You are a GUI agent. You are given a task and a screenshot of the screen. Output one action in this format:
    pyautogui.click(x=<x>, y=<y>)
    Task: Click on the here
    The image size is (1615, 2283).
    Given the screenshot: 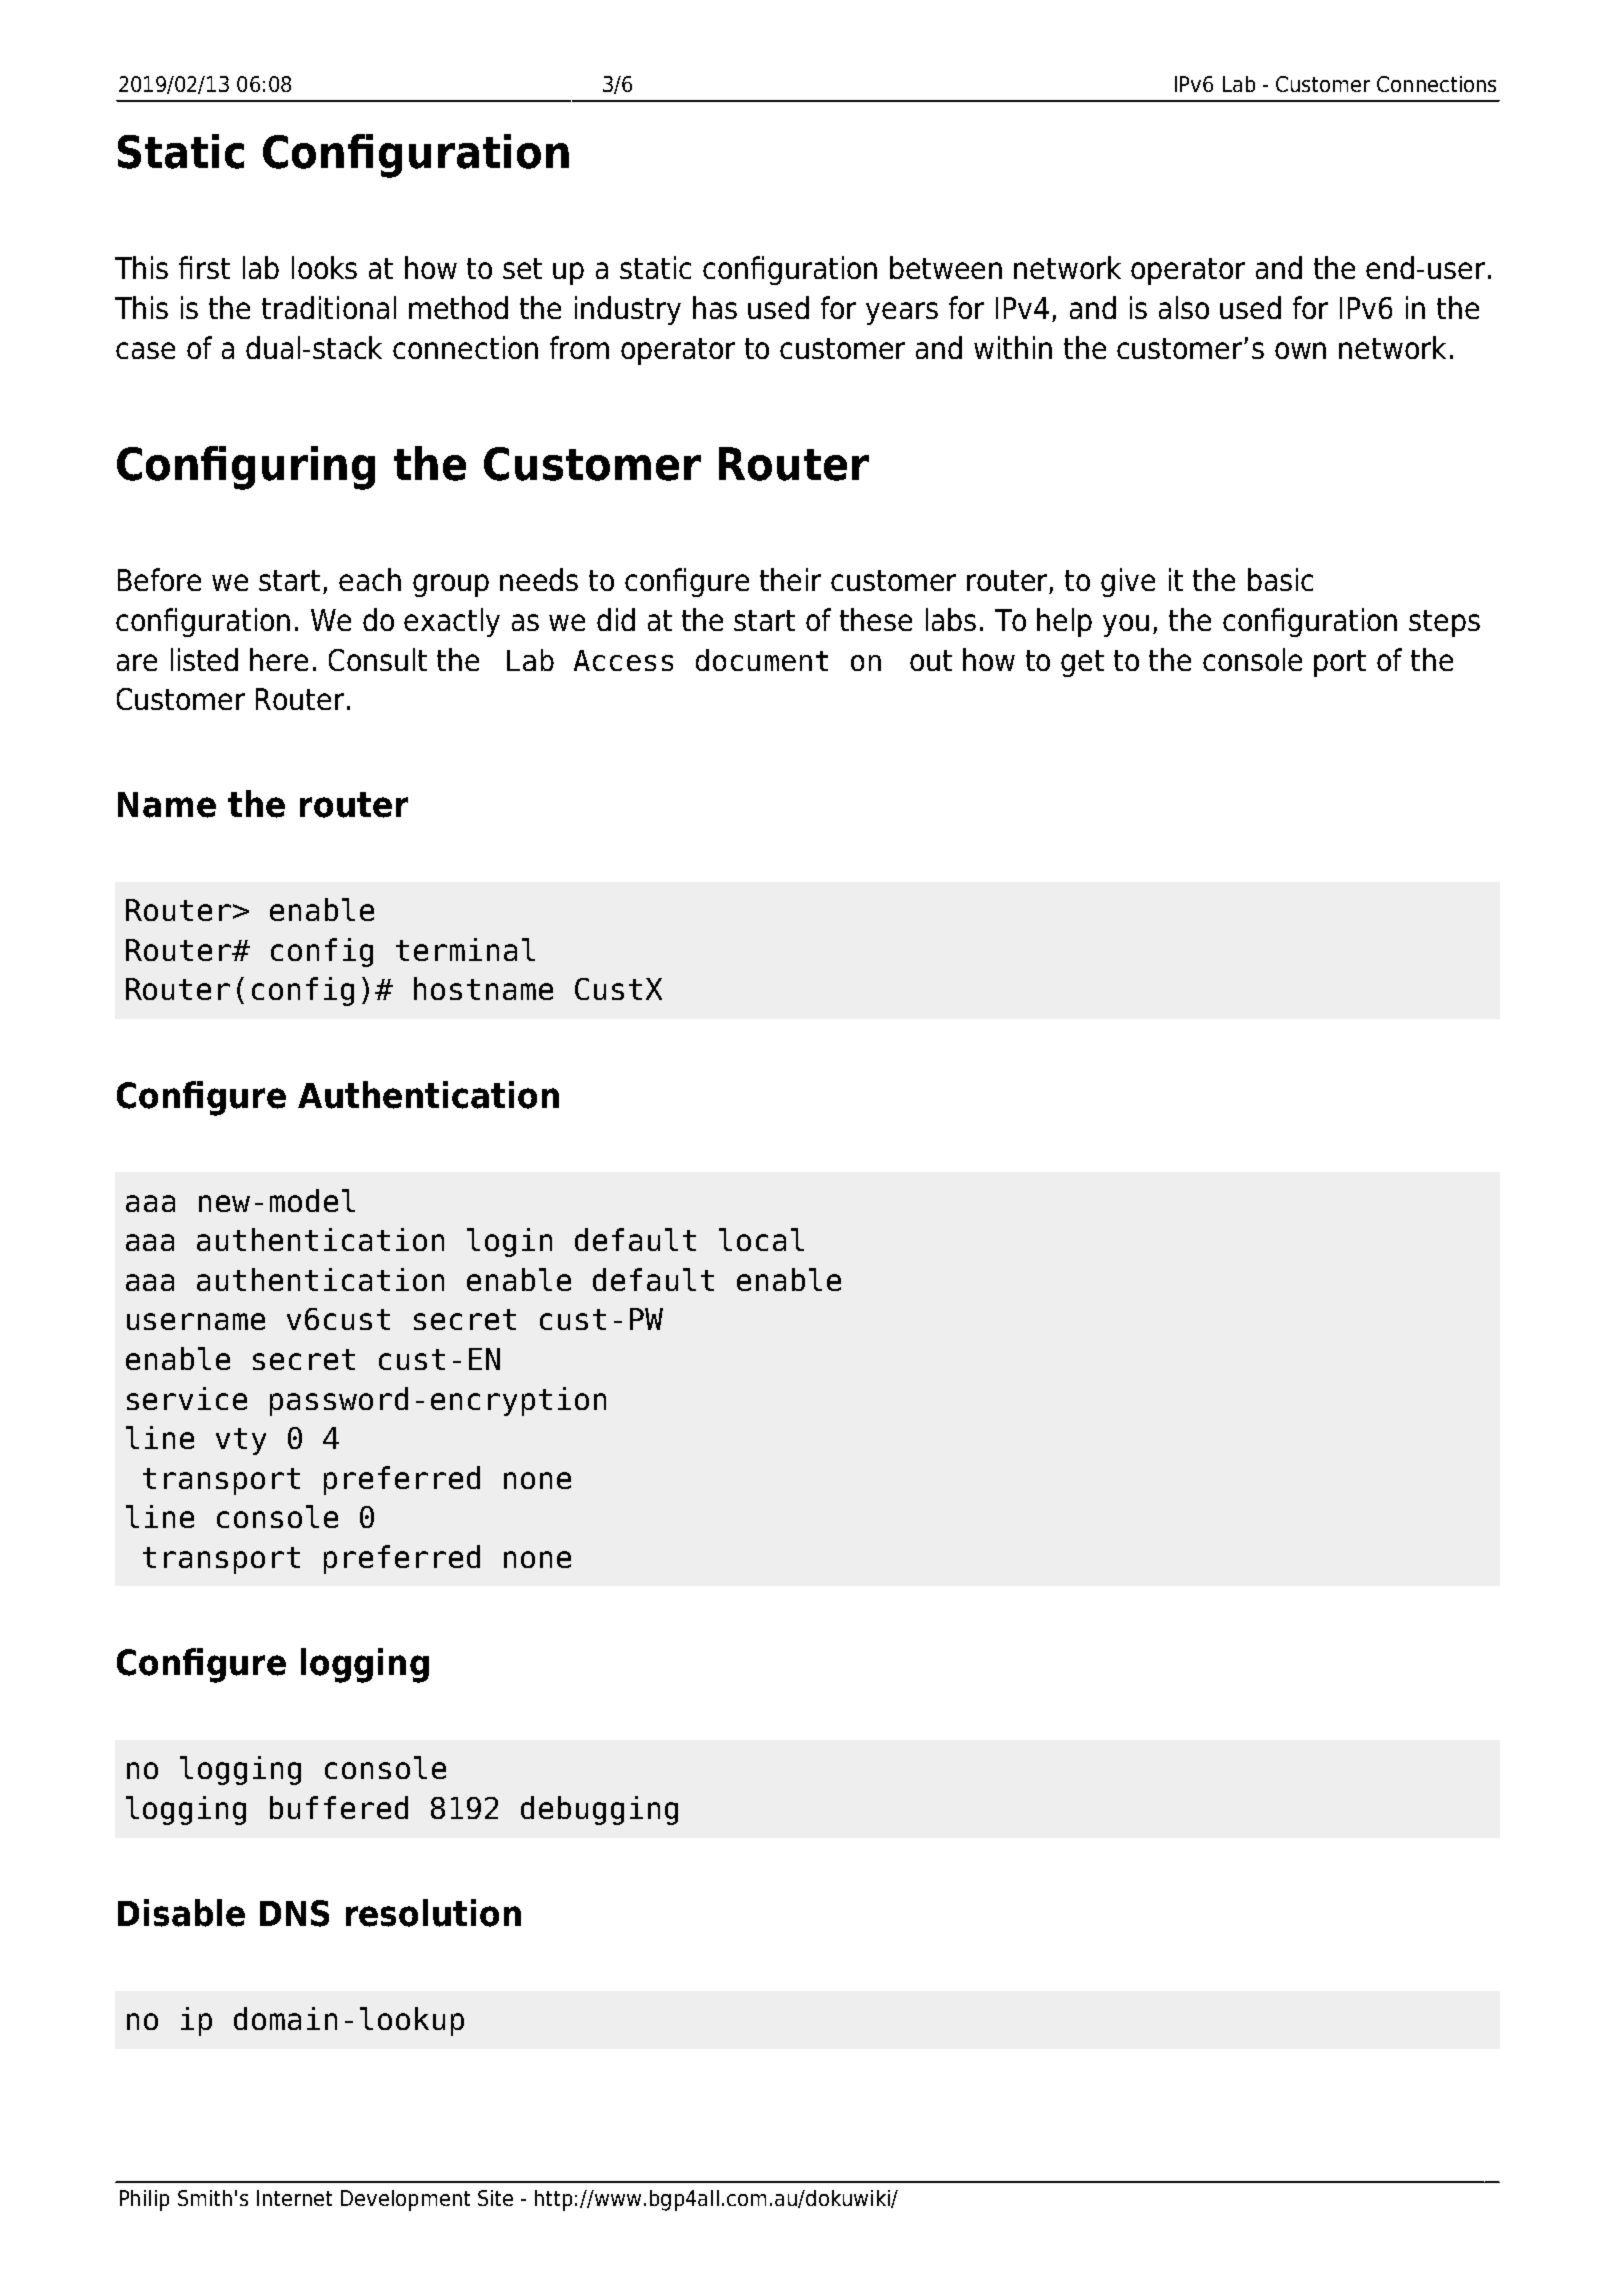 What is the action you would take?
    pyautogui.click(x=279, y=659)
